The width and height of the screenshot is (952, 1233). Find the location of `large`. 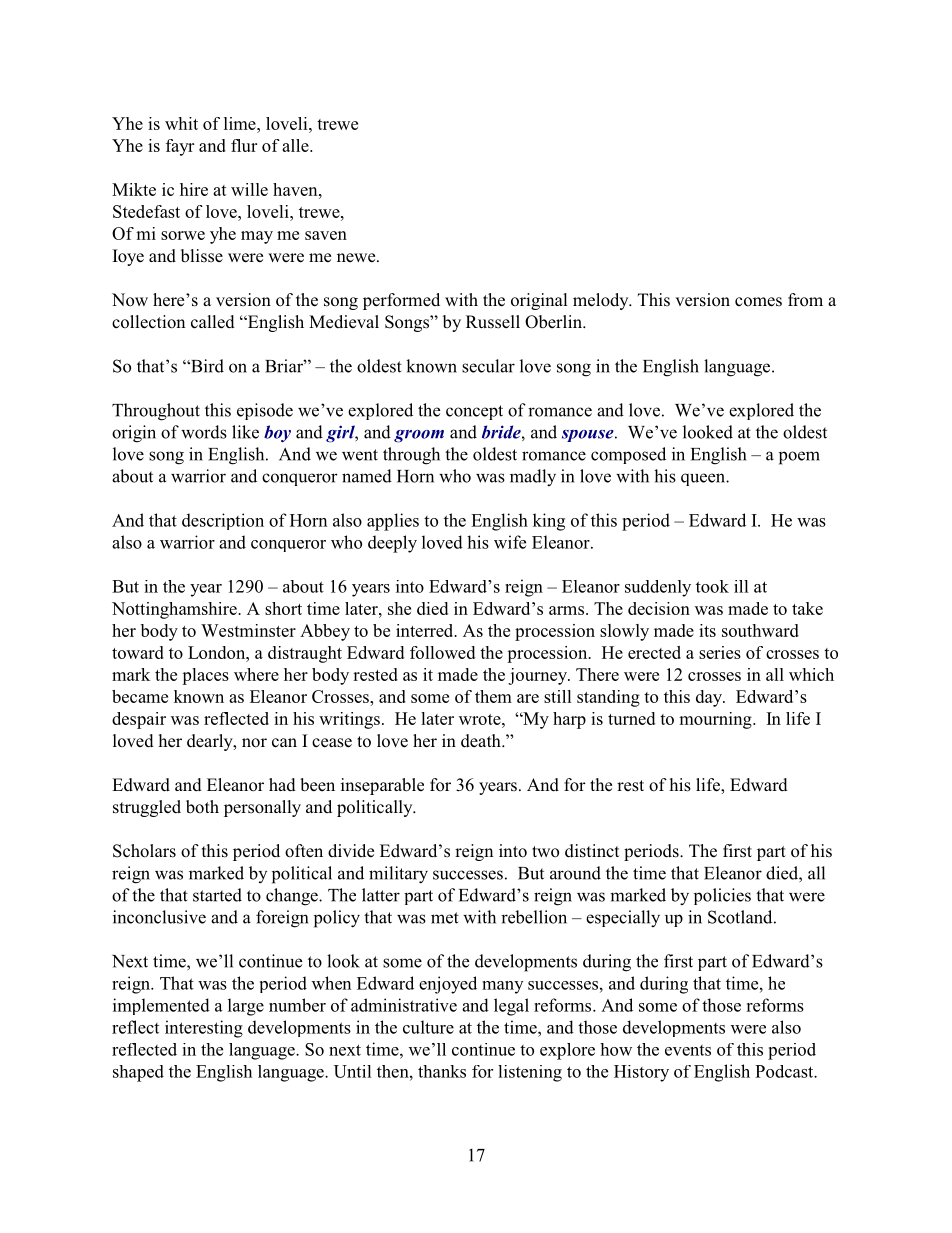

large is located at coordinates (246, 1007).
